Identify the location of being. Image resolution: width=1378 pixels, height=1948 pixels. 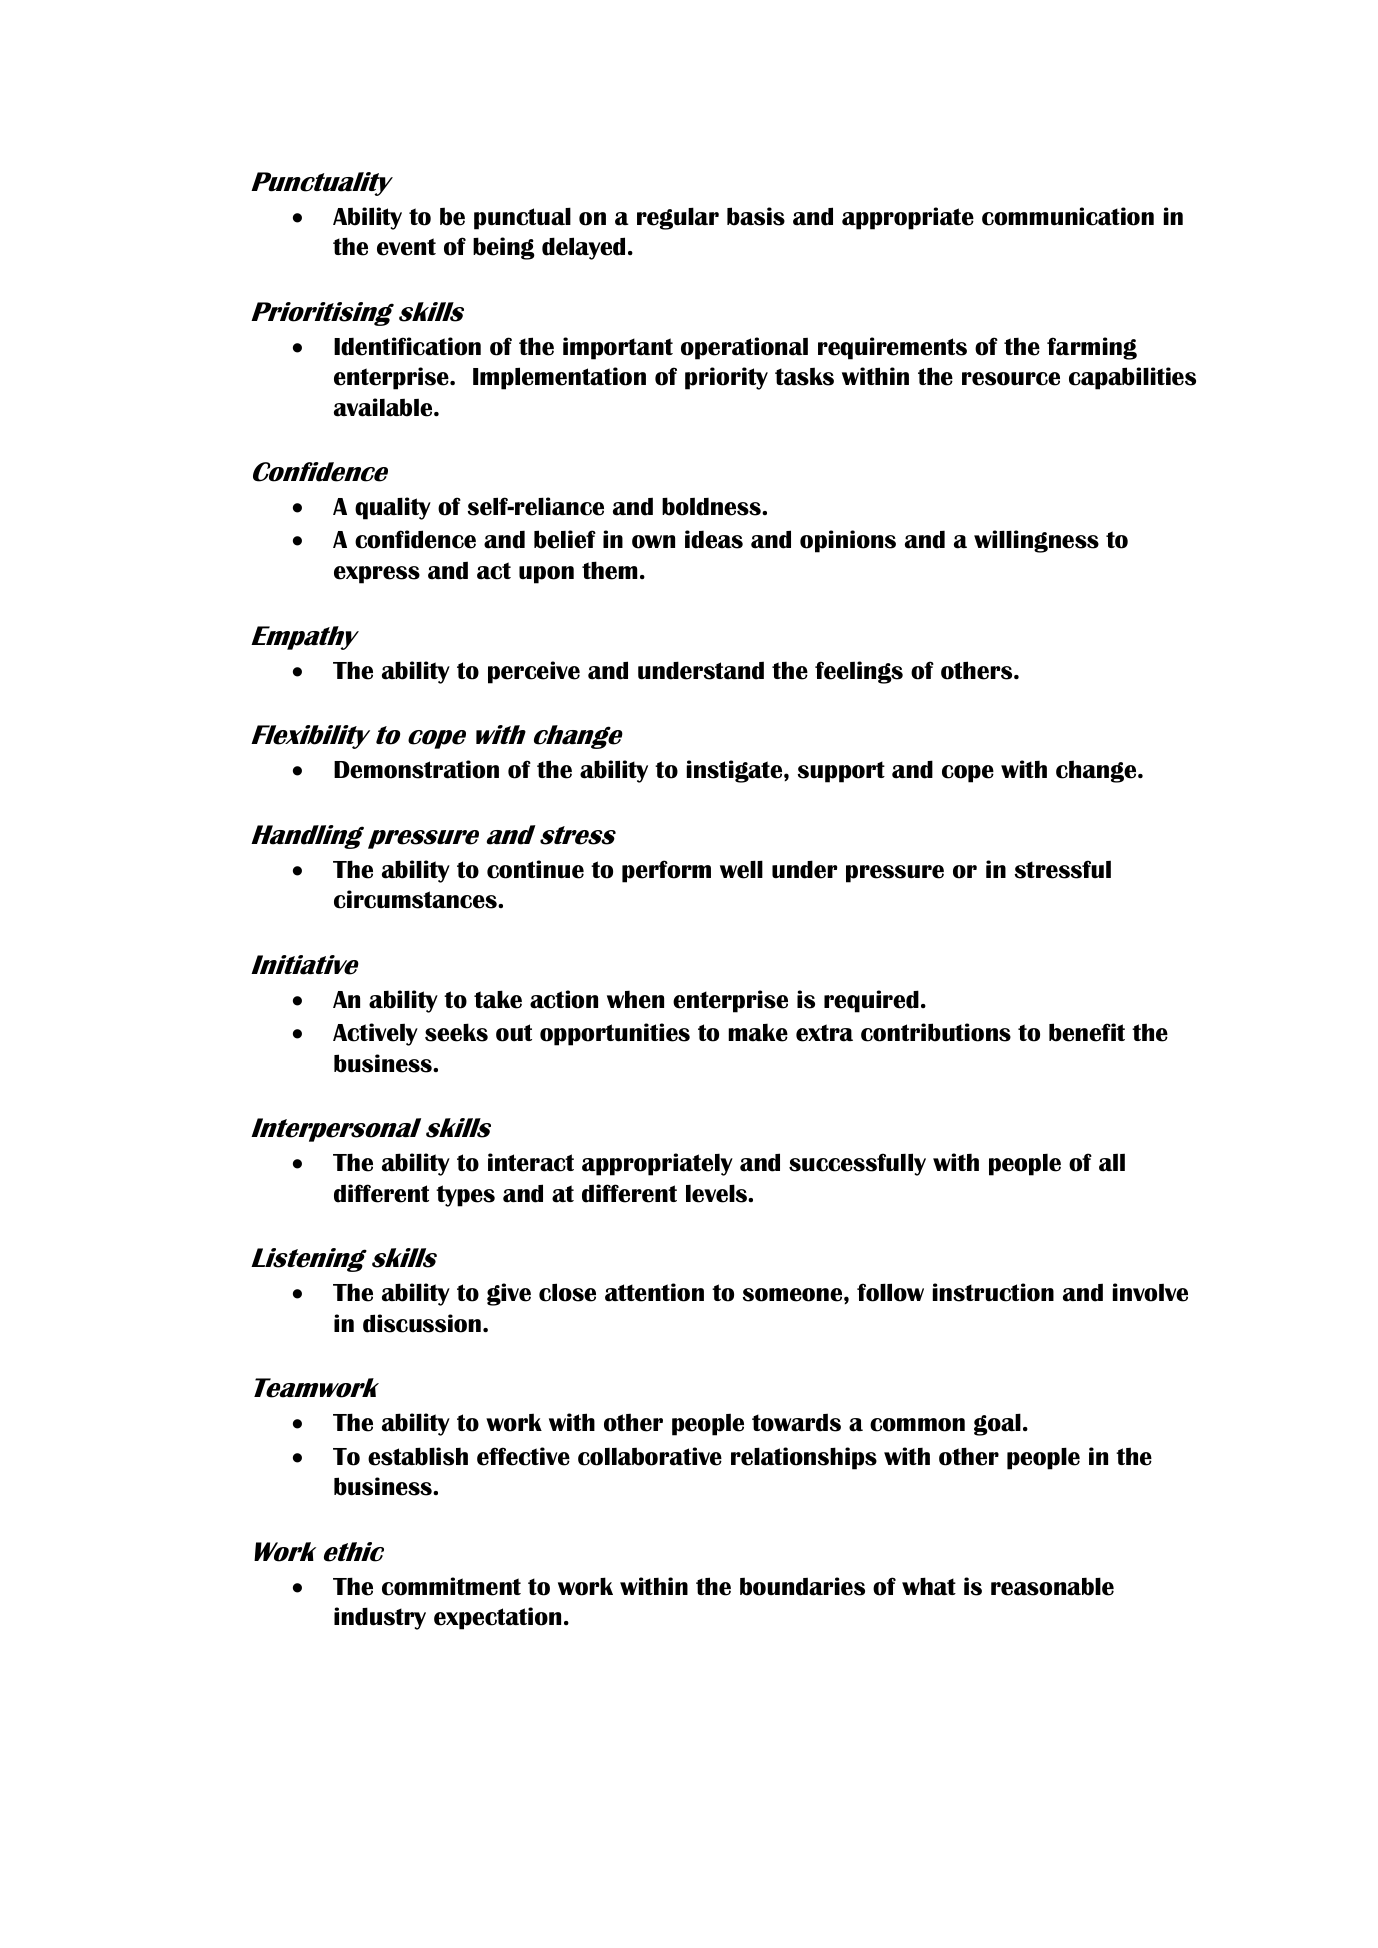
(504, 248).
